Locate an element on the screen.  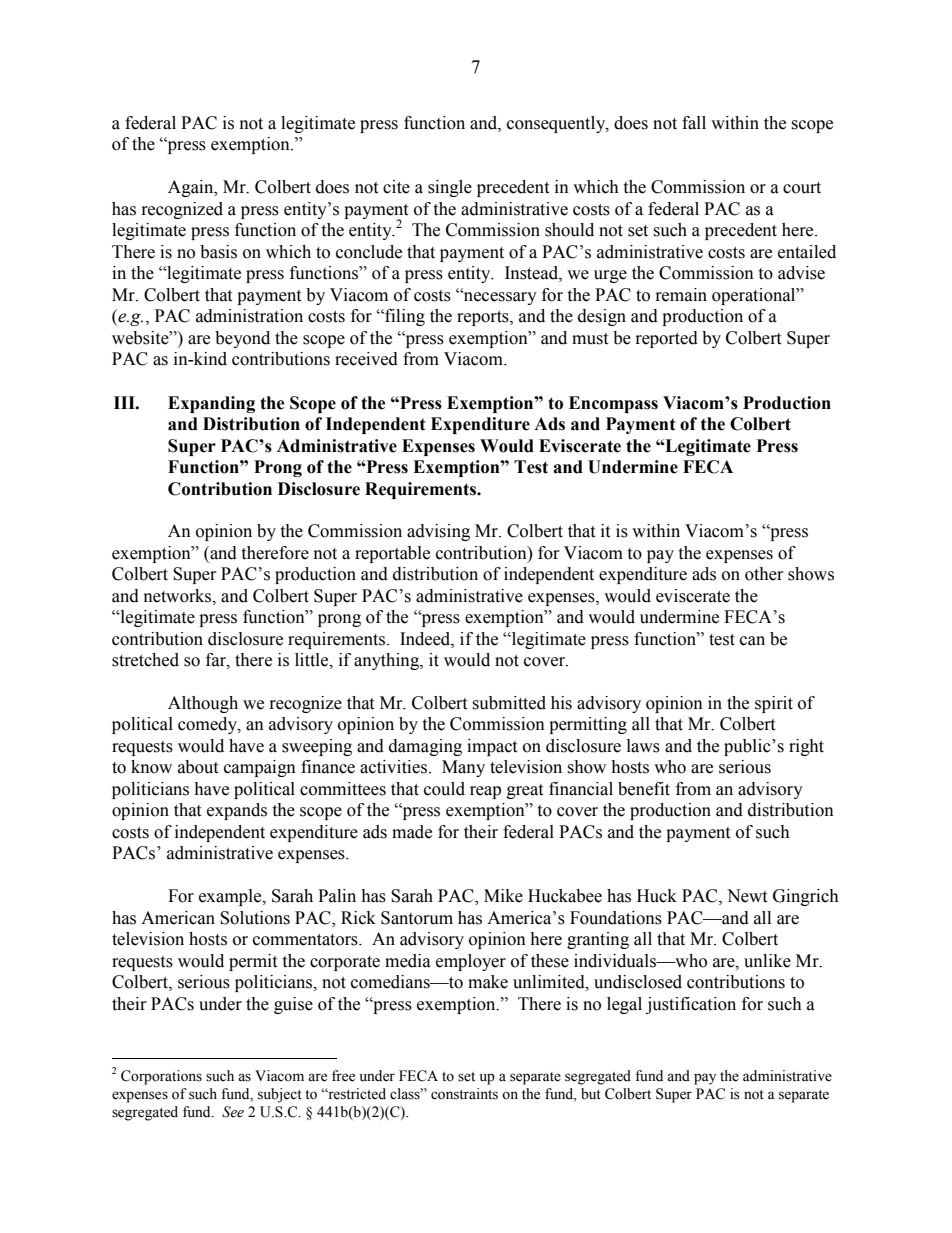
other is located at coordinates (764, 574).
